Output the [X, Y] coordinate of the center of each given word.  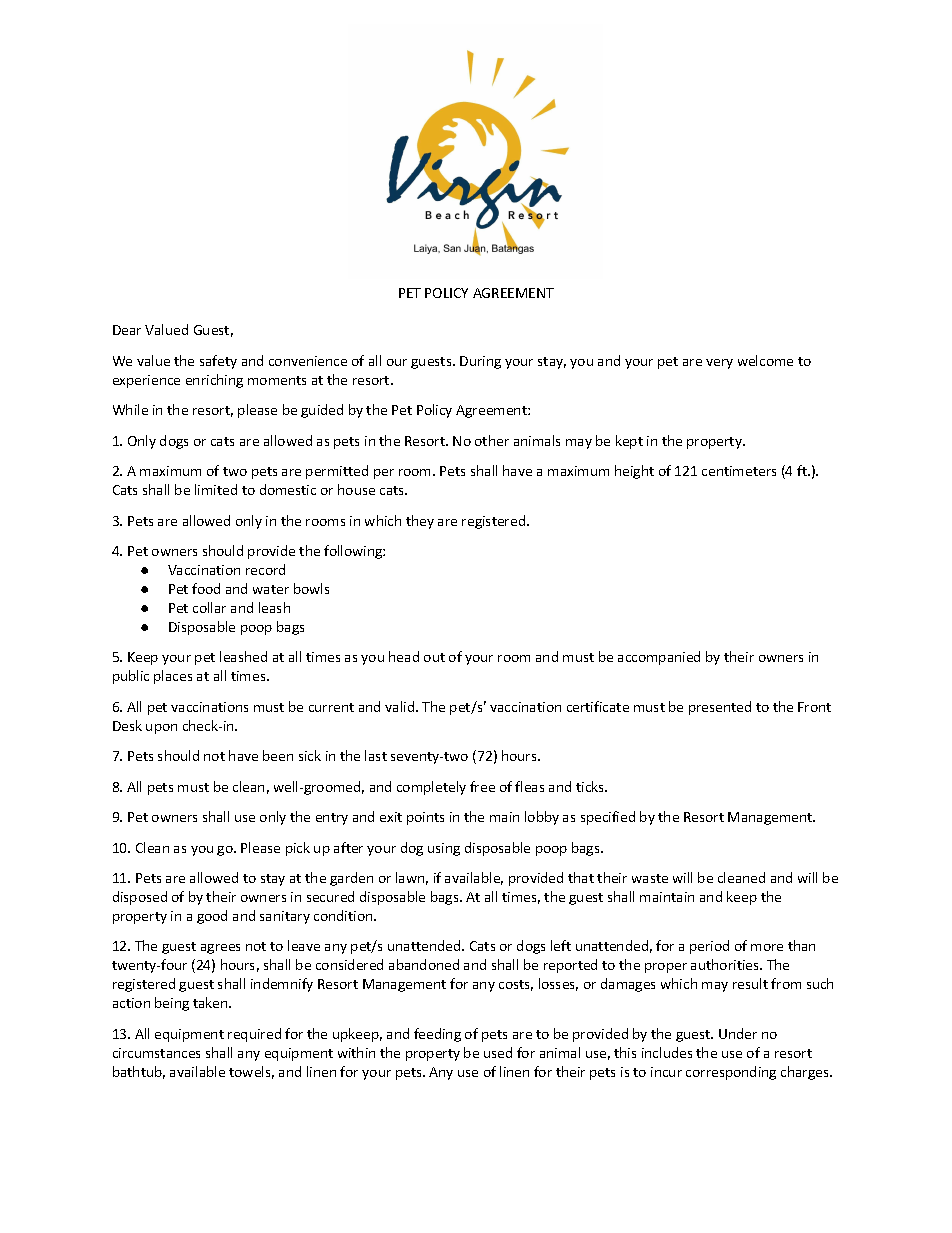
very [719, 364]
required [254, 1035]
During [480, 362]
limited [216, 489]
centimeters [739, 471]
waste [650, 878]
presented [720, 708]
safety [218, 362]
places [173, 677]
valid [401, 706]
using [444, 849]
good [212, 917]
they [420, 522]
